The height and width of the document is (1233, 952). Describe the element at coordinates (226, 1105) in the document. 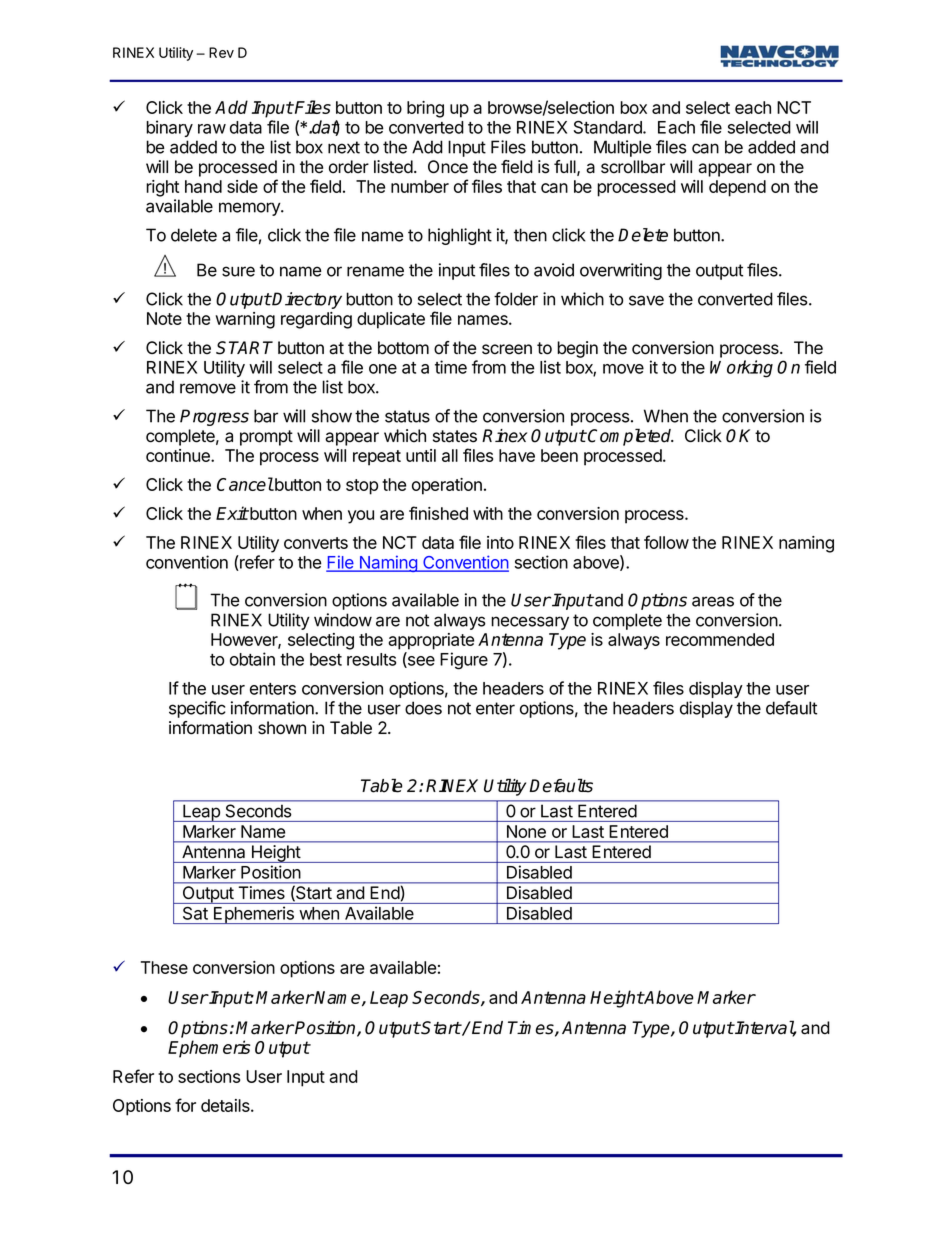

I see `details` at that location.
